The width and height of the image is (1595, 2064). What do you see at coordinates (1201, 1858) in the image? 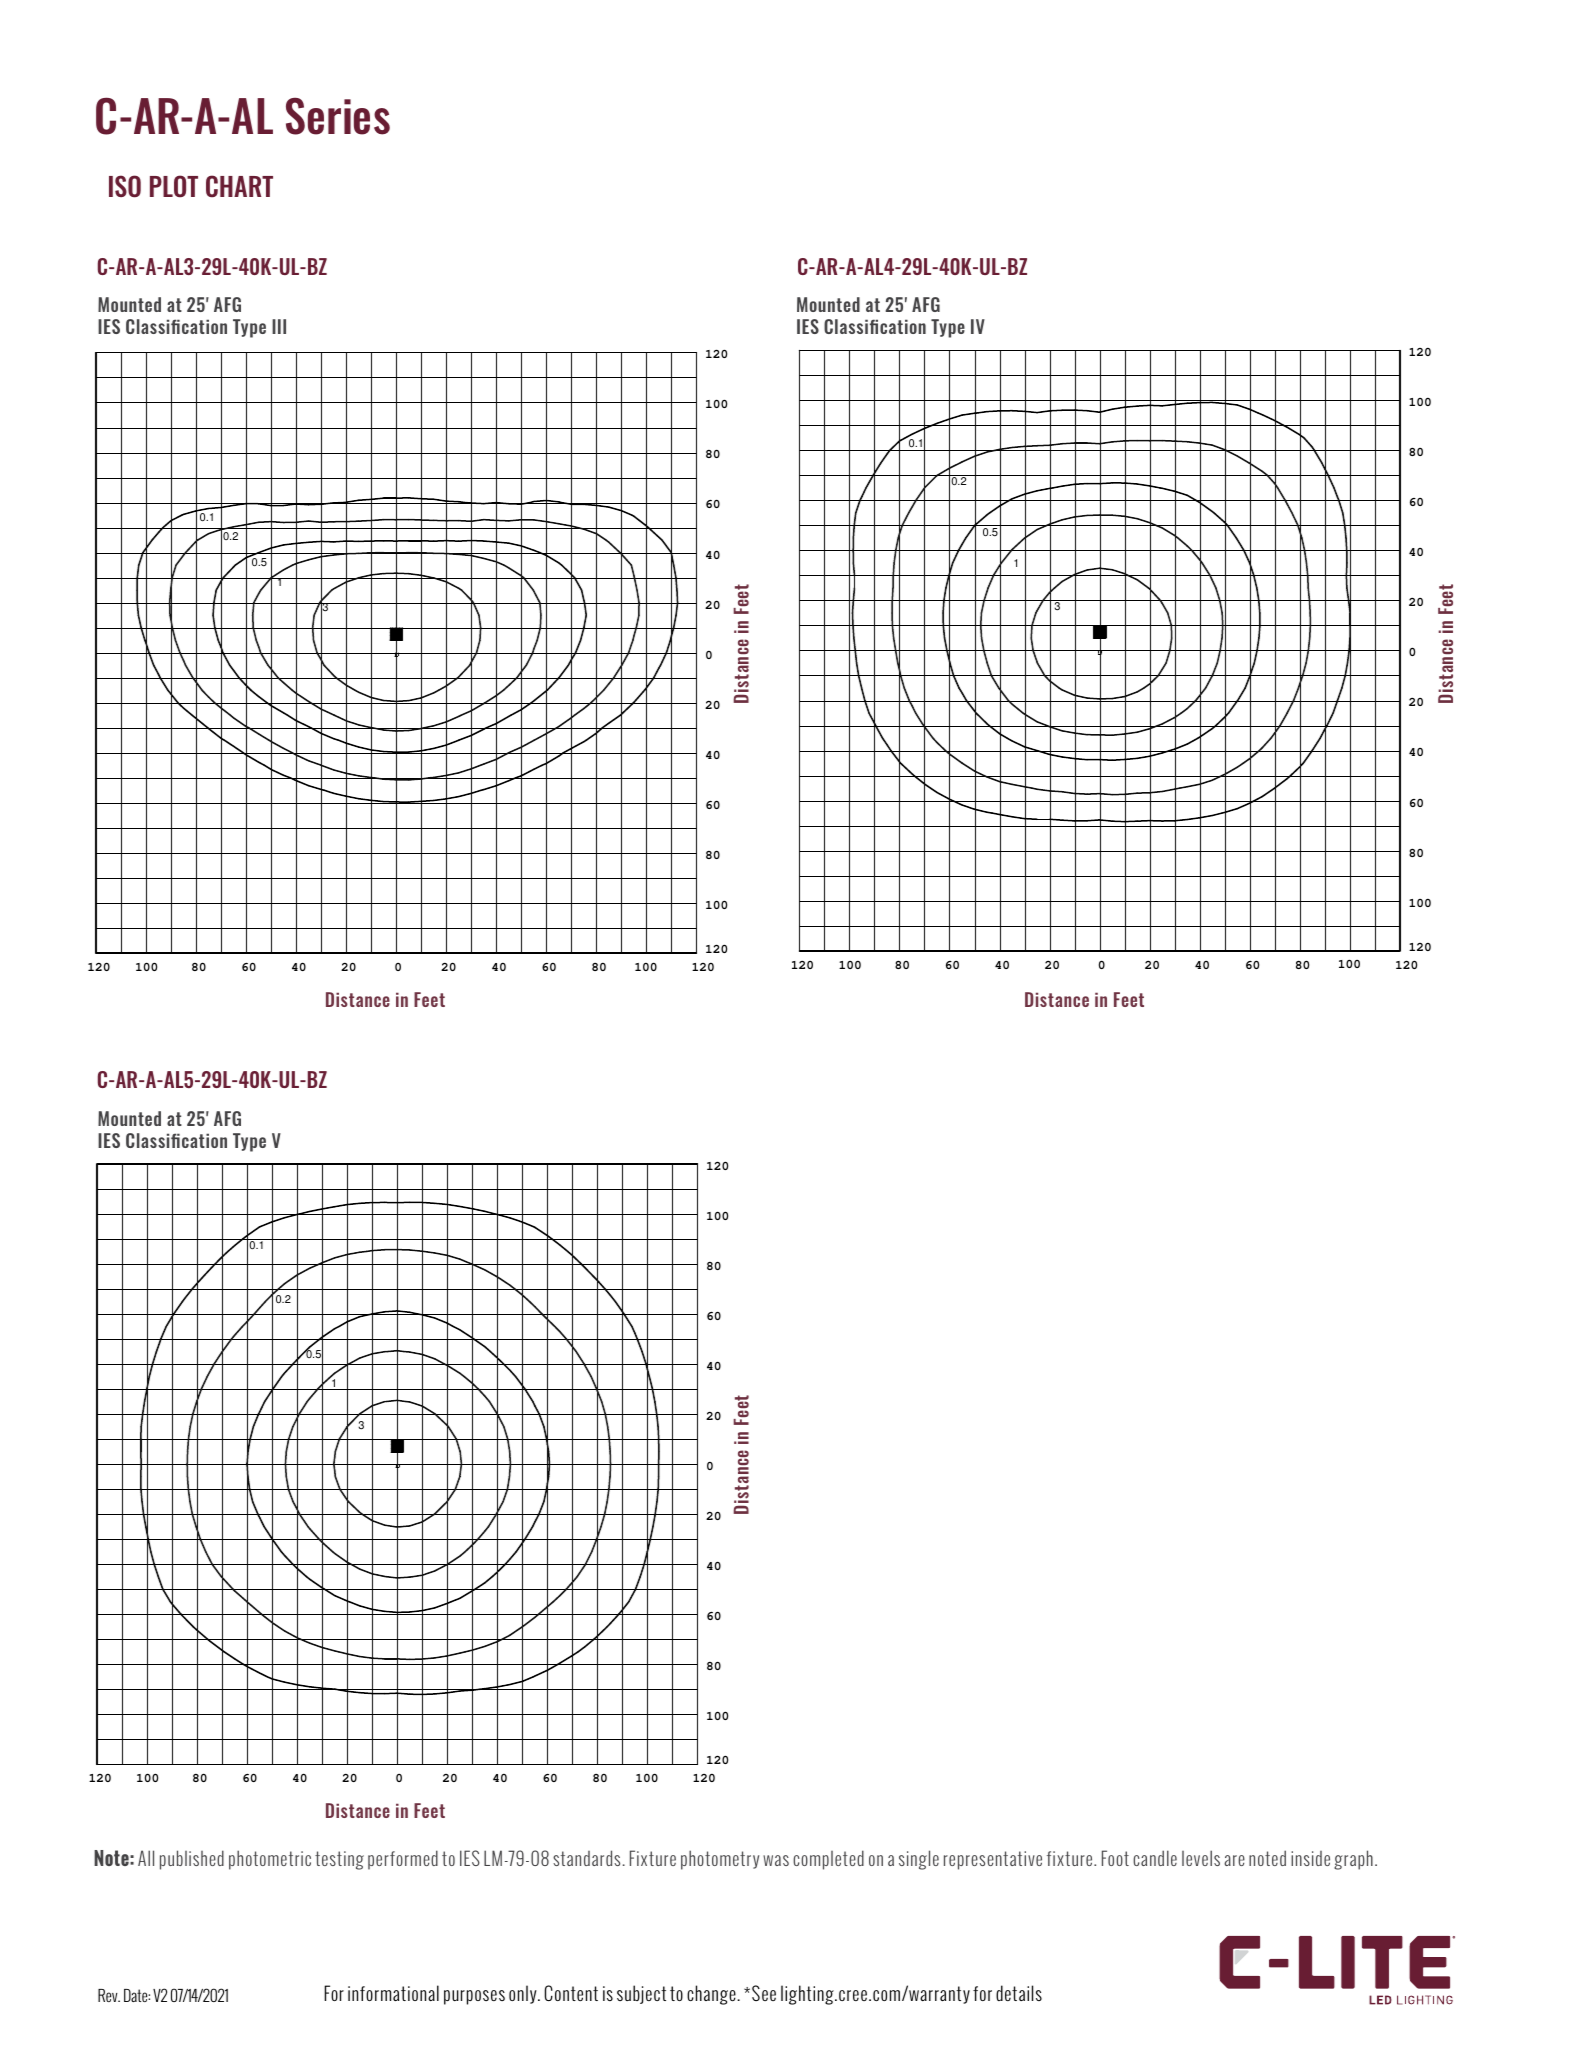
I see `levels` at bounding box center [1201, 1858].
